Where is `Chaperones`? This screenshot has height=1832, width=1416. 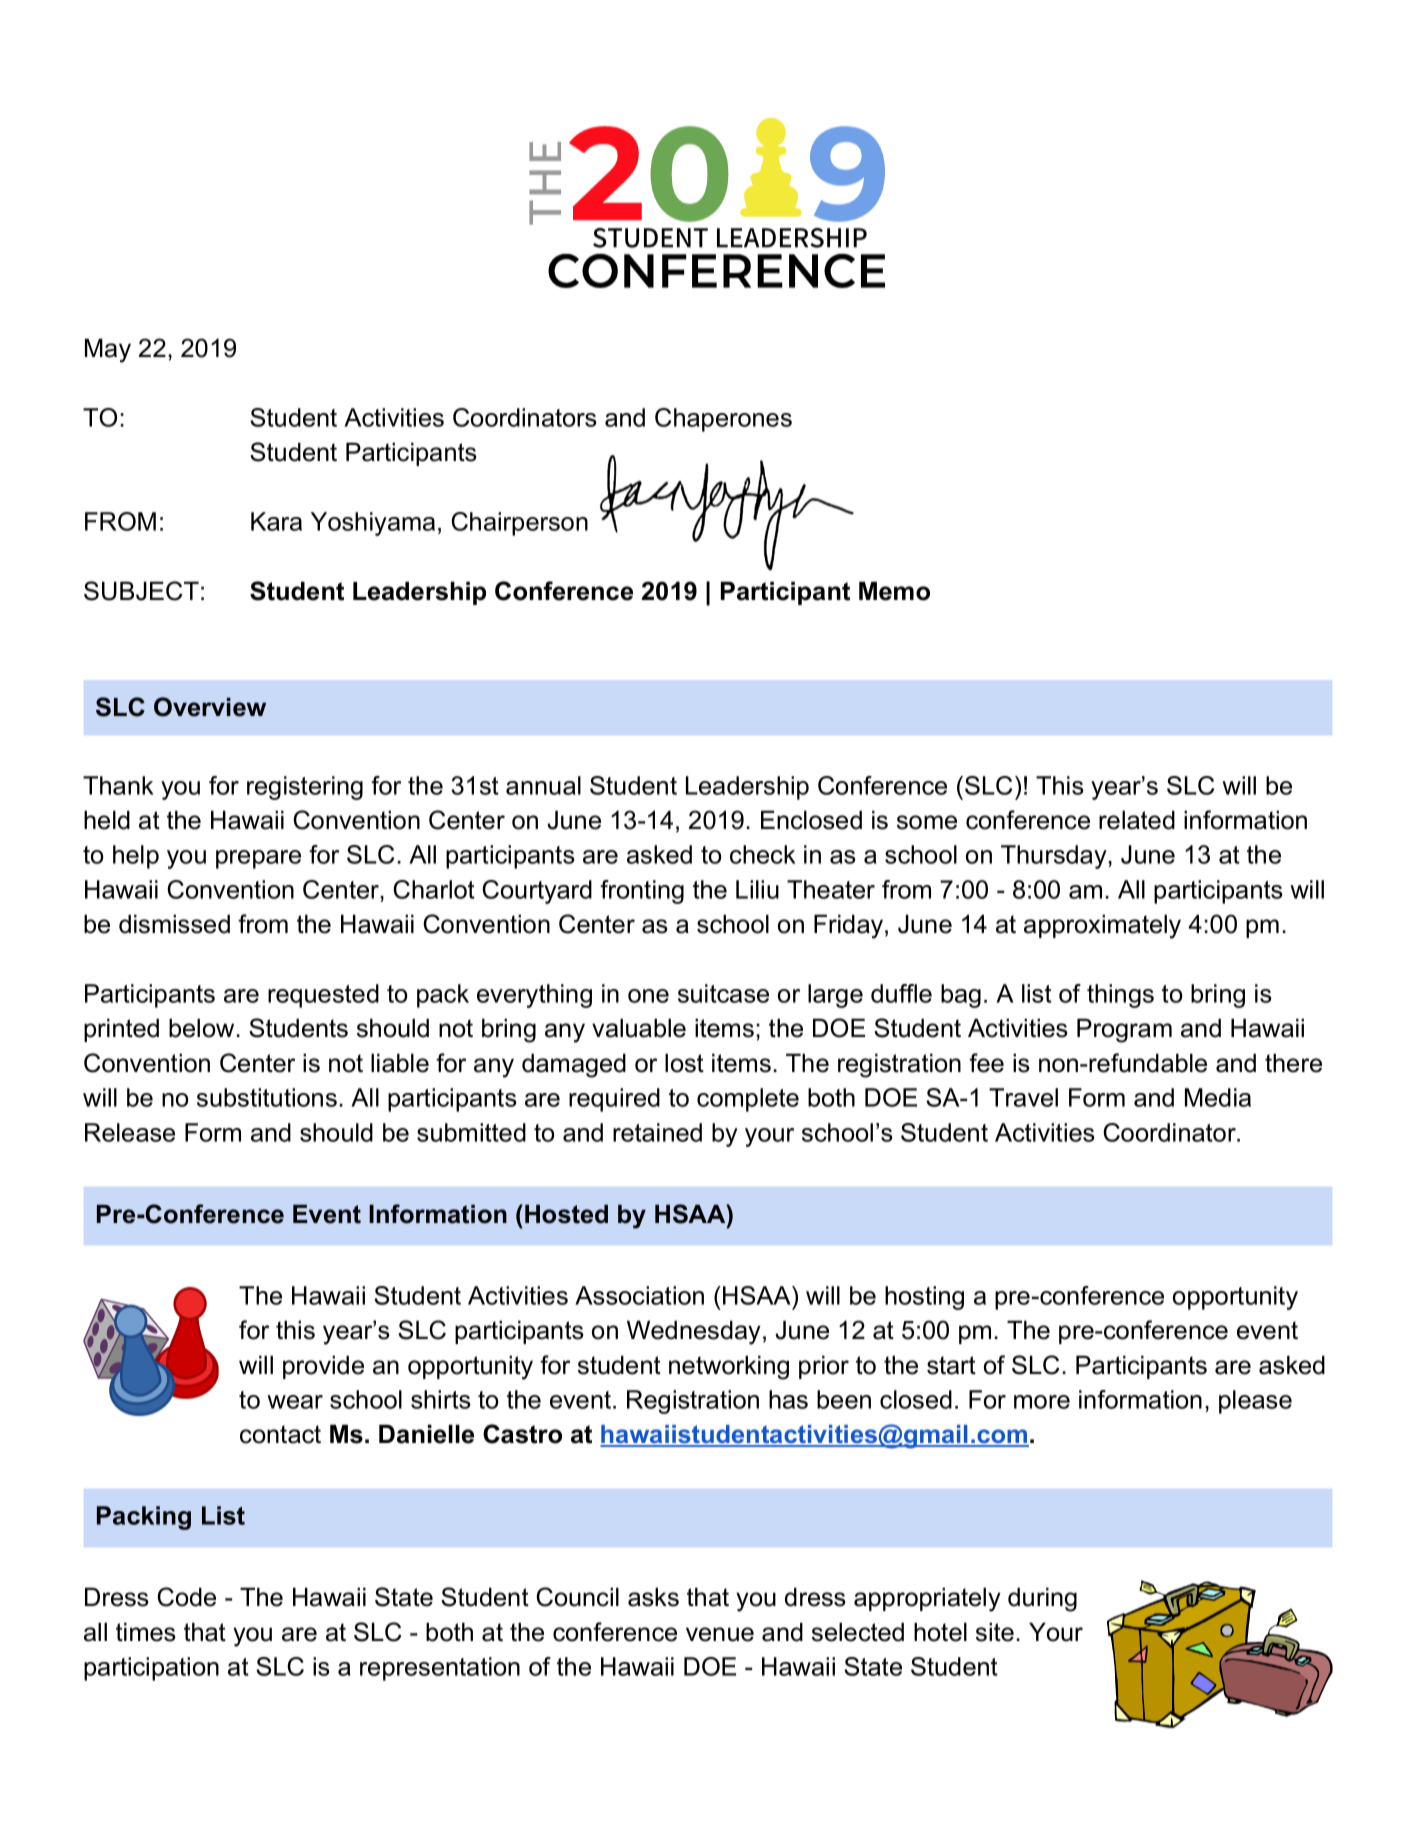 Chaperones is located at coordinates (723, 420).
